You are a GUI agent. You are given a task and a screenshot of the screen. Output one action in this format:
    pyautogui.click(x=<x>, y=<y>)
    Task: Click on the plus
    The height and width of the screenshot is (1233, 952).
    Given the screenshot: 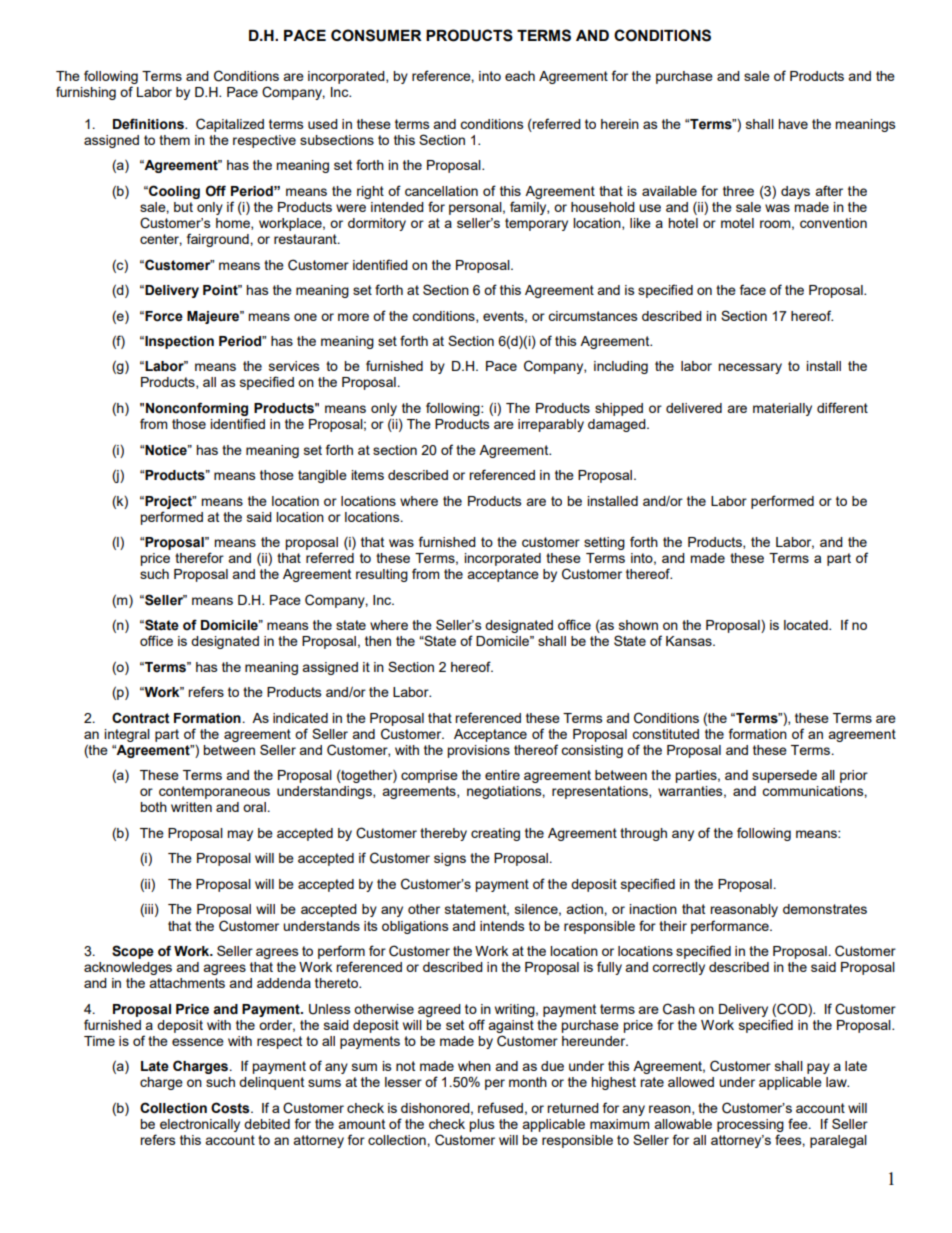 What is the action you would take?
    pyautogui.click(x=482, y=1125)
